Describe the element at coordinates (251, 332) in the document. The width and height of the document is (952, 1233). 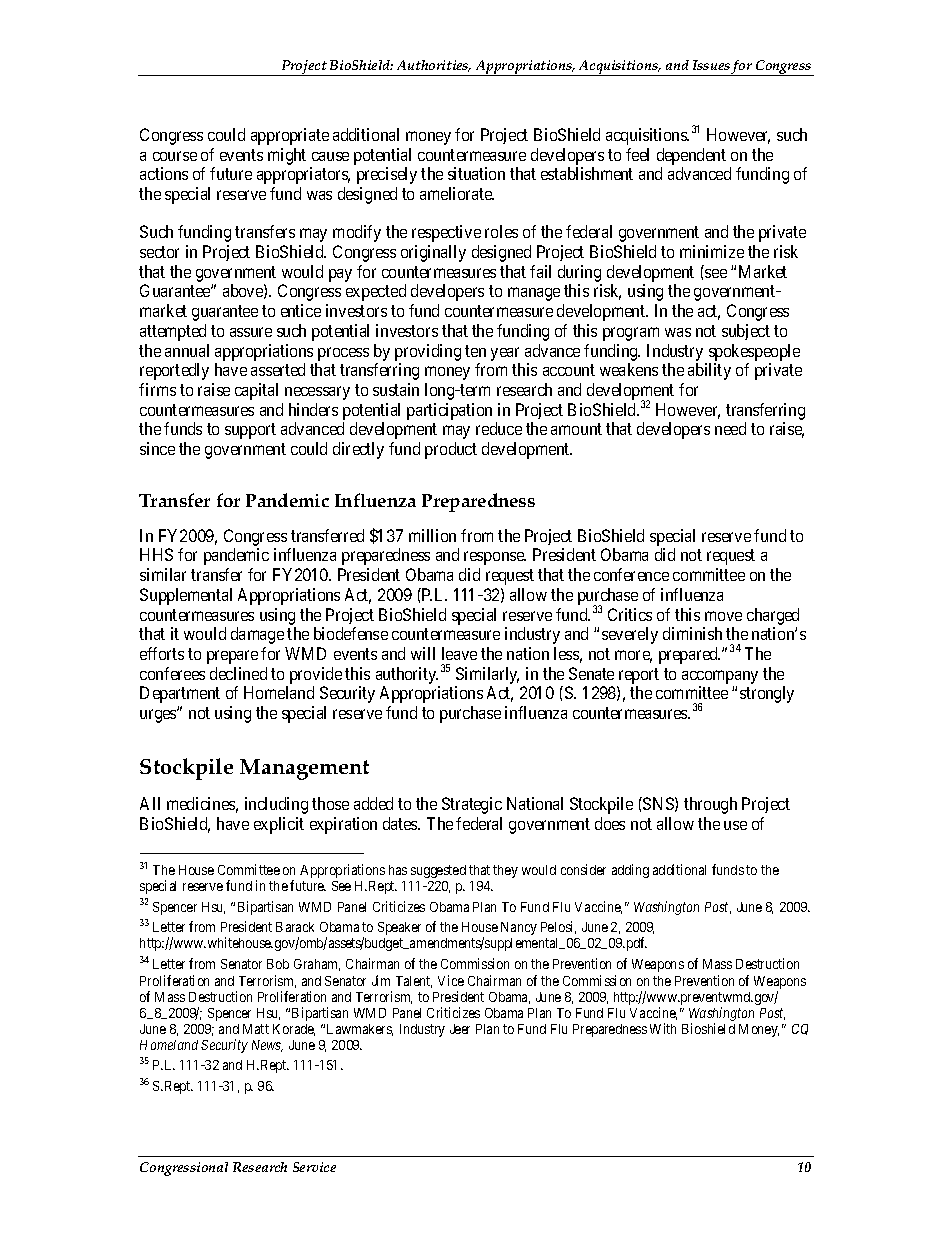
I see `assure` at that location.
